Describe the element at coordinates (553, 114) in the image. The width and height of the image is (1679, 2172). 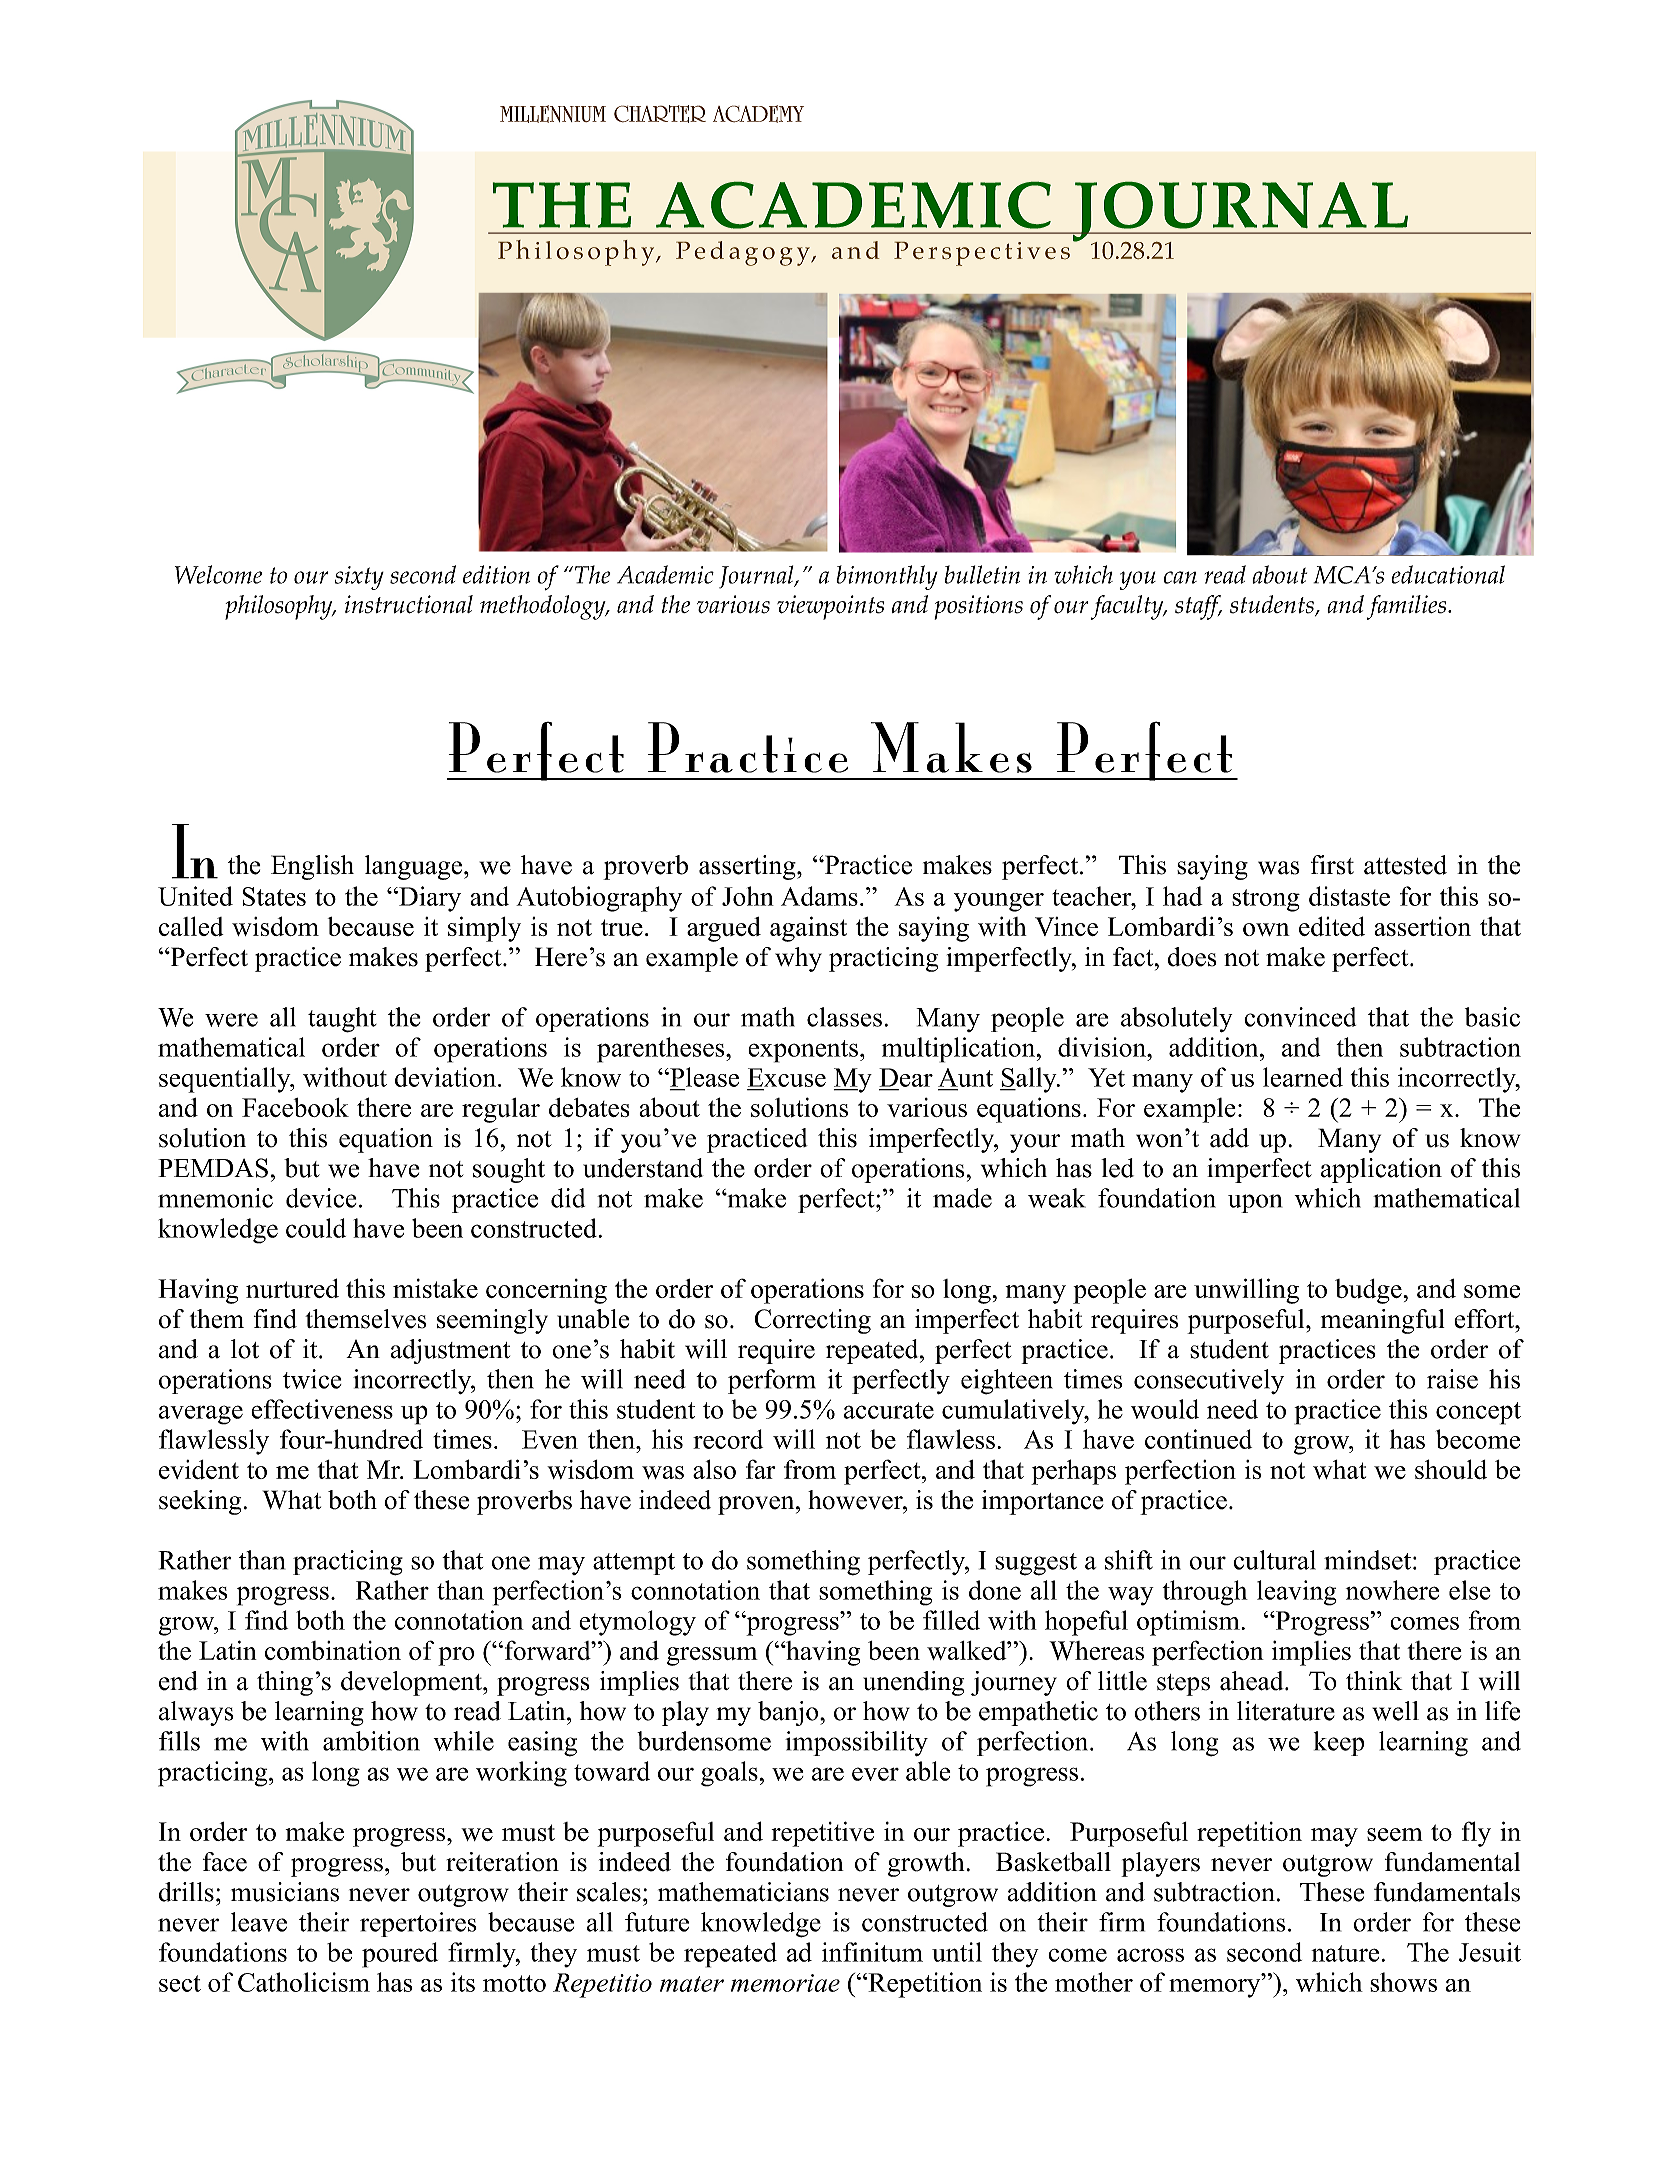
I see `MILLENNIUM` at that location.
